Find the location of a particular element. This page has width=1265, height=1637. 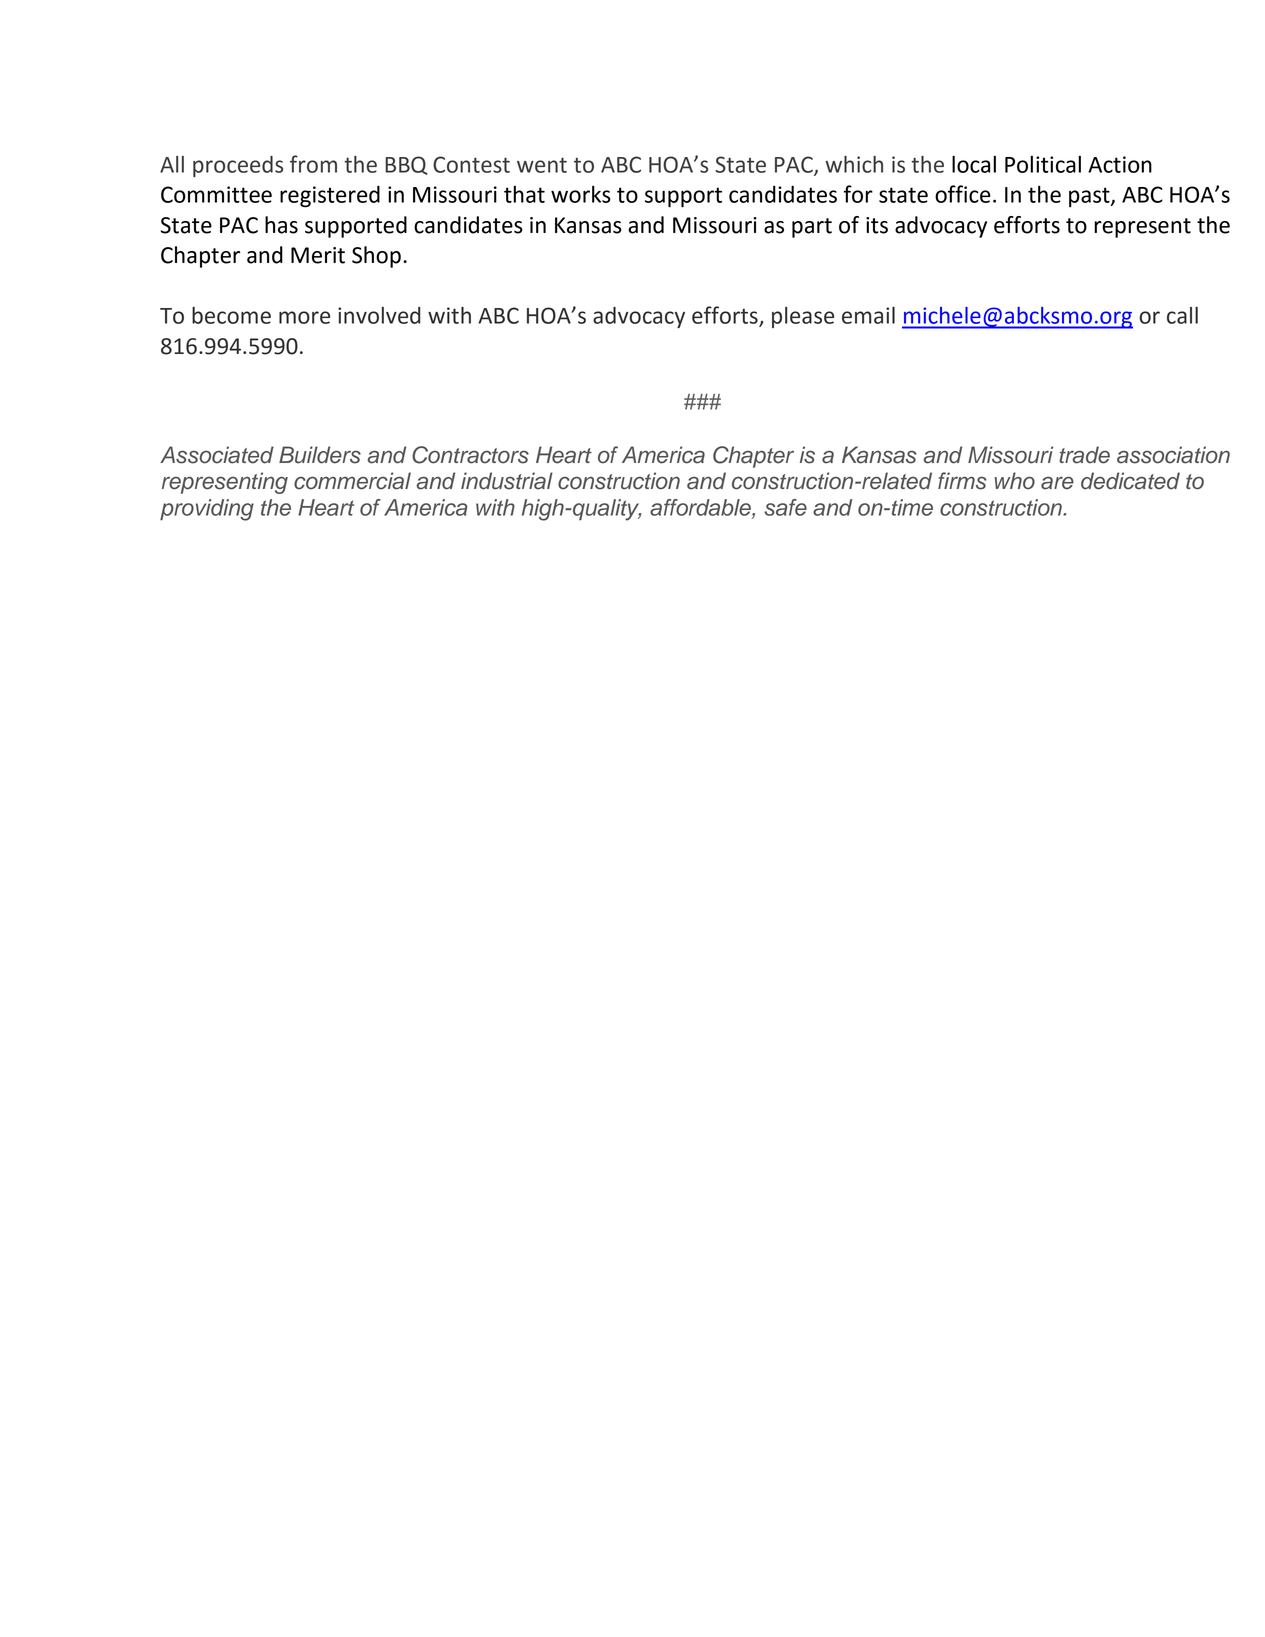

are is located at coordinates (1057, 483).
